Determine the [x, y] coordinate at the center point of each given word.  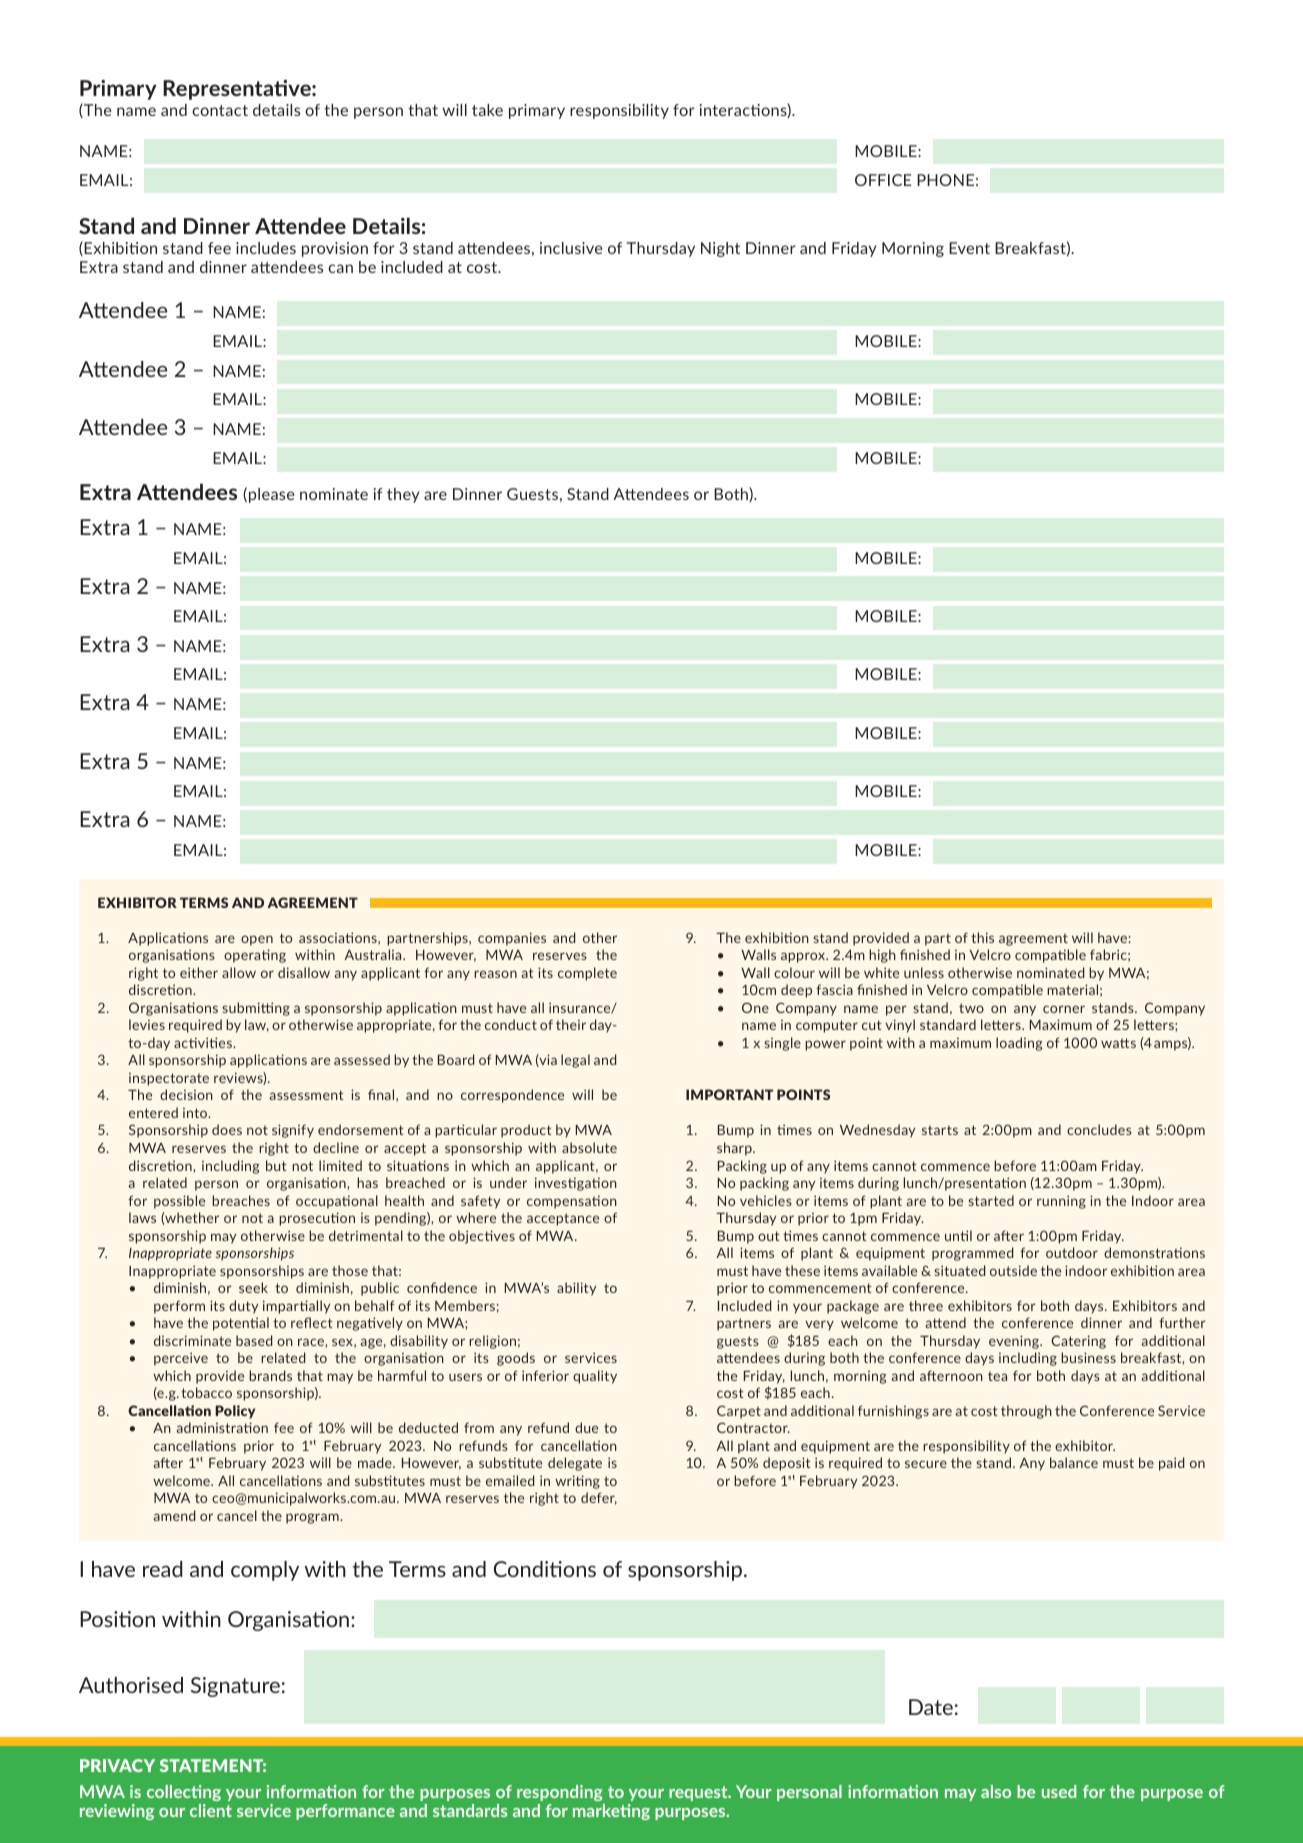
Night [720, 249]
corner [1064, 1009]
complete [587, 974]
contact [220, 110]
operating [255, 956]
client [211, 1810]
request [699, 1793]
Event [969, 248]
